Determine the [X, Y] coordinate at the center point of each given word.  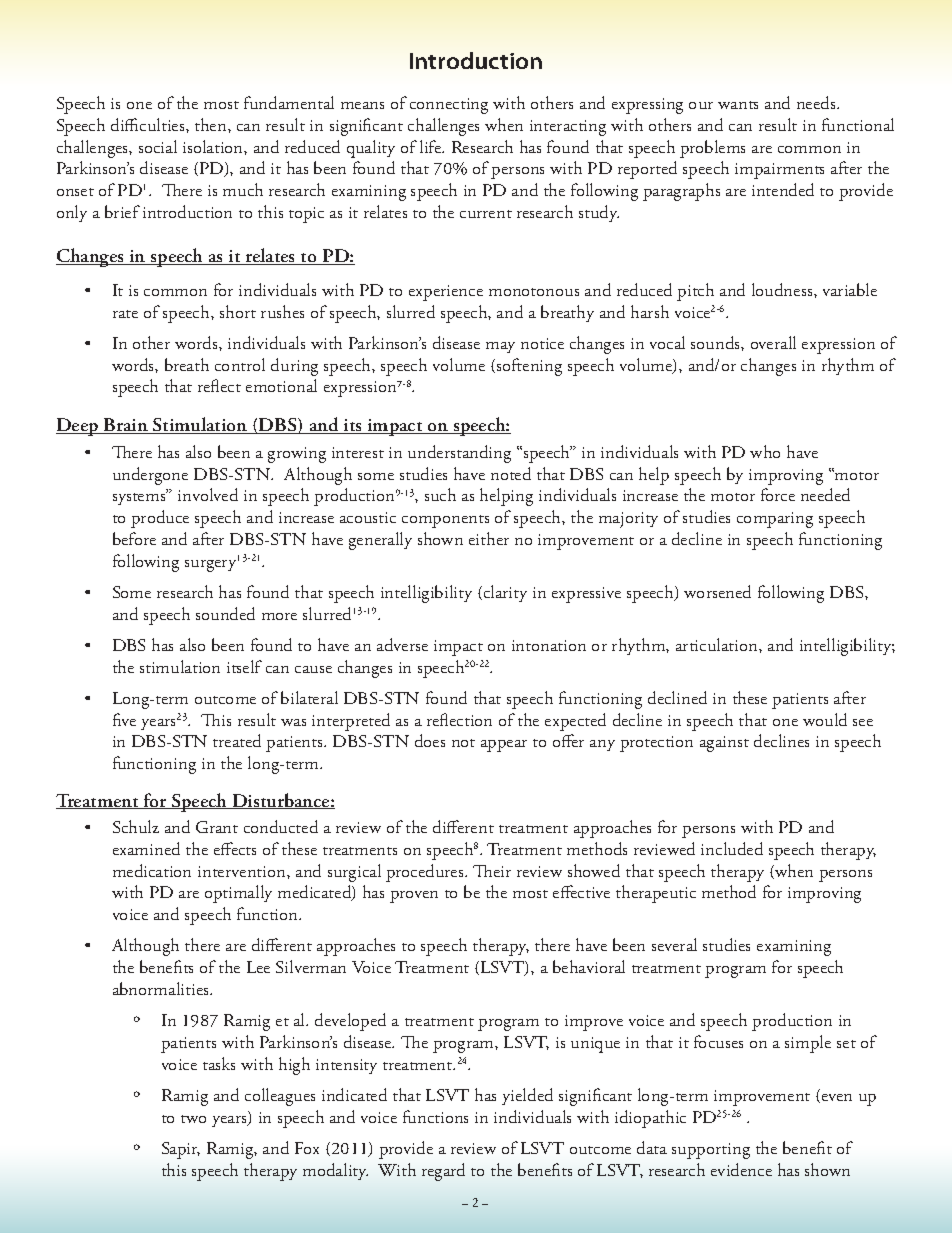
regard [443, 1172]
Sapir [181, 1150]
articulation [718, 644]
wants [738, 105]
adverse [402, 644]
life [432, 146]
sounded [225, 613]
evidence [741, 1169]
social [158, 146]
